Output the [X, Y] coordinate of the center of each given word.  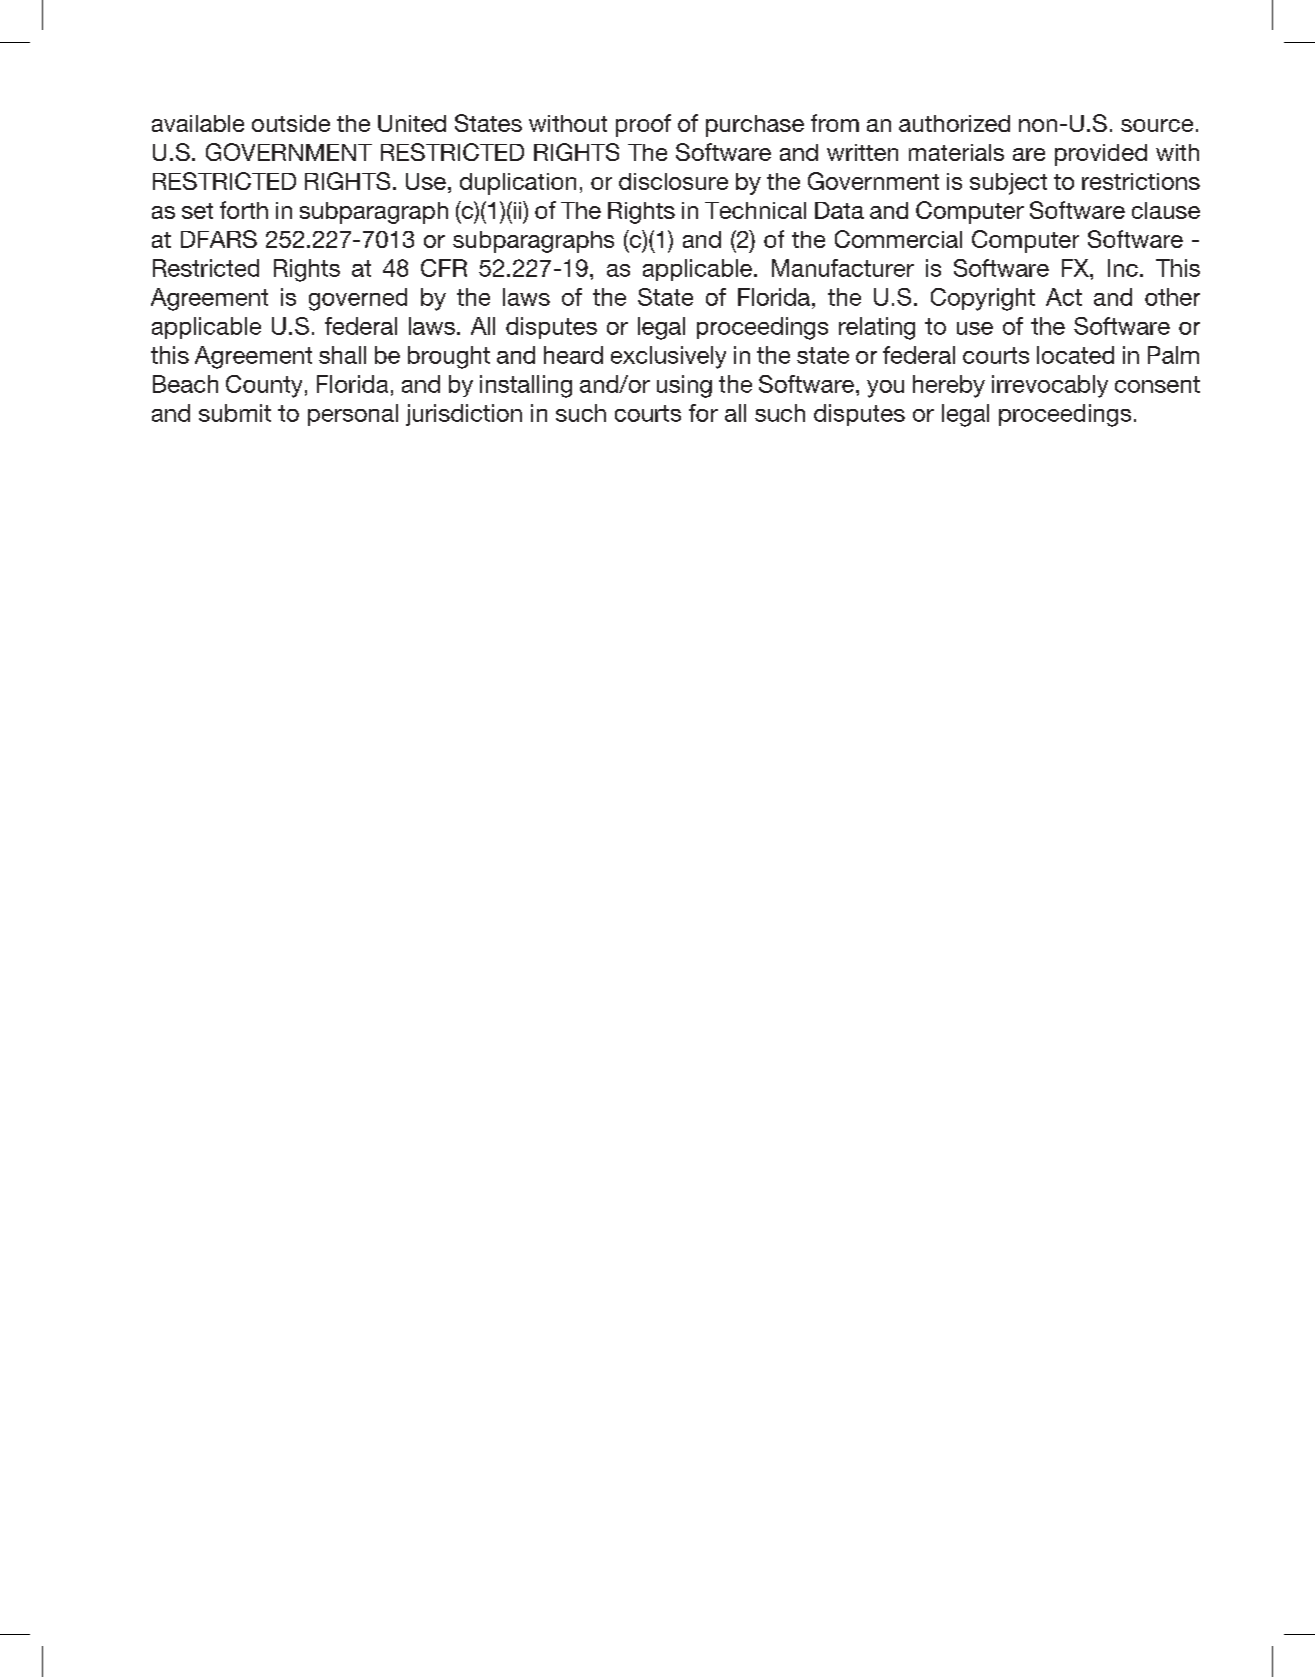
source [1157, 125]
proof [643, 125]
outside [291, 123]
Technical [755, 210]
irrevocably [1050, 386]
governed [358, 299]
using [684, 386]
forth [244, 210]
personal [353, 415]
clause [1166, 210]
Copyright [983, 299]
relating [877, 328]
